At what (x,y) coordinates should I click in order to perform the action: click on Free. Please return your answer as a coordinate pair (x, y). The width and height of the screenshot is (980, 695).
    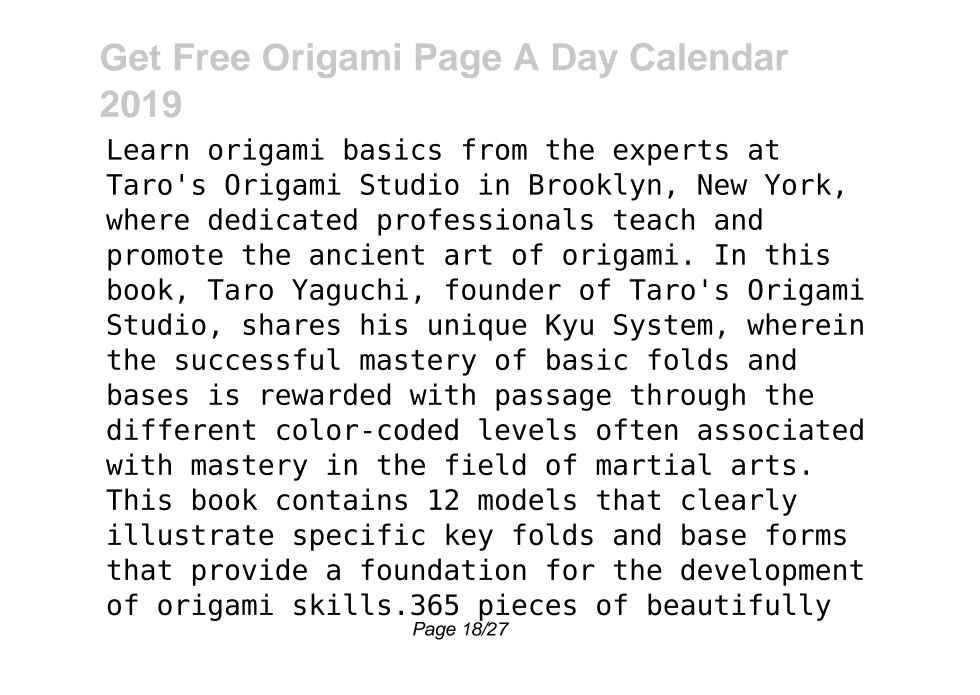
    Looking at the image, I should click on (212, 57).
